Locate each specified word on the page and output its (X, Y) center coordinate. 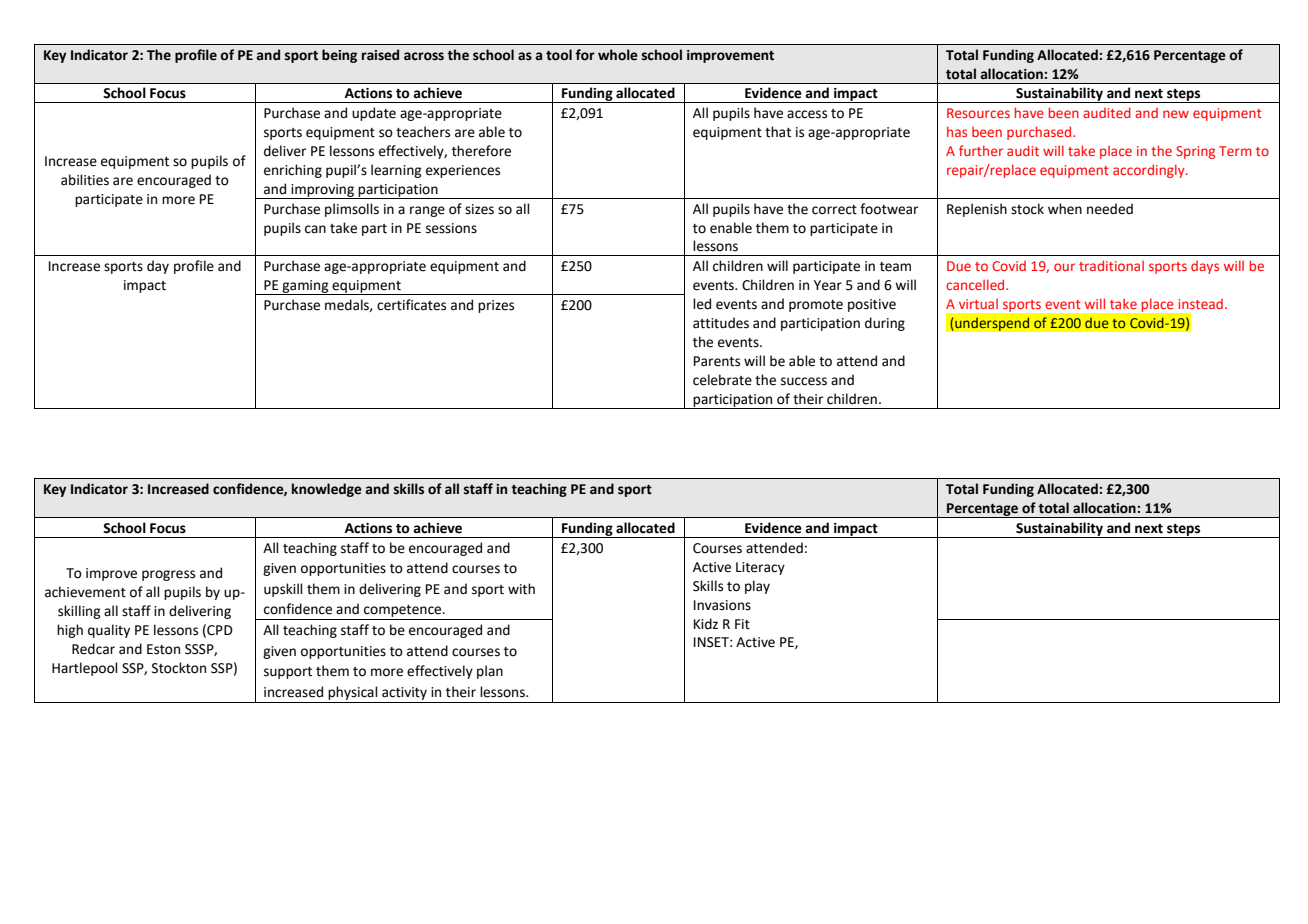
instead (1200, 304)
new (1176, 114)
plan (490, 672)
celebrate (722, 380)
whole (618, 55)
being (339, 56)
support (288, 673)
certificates (411, 305)
